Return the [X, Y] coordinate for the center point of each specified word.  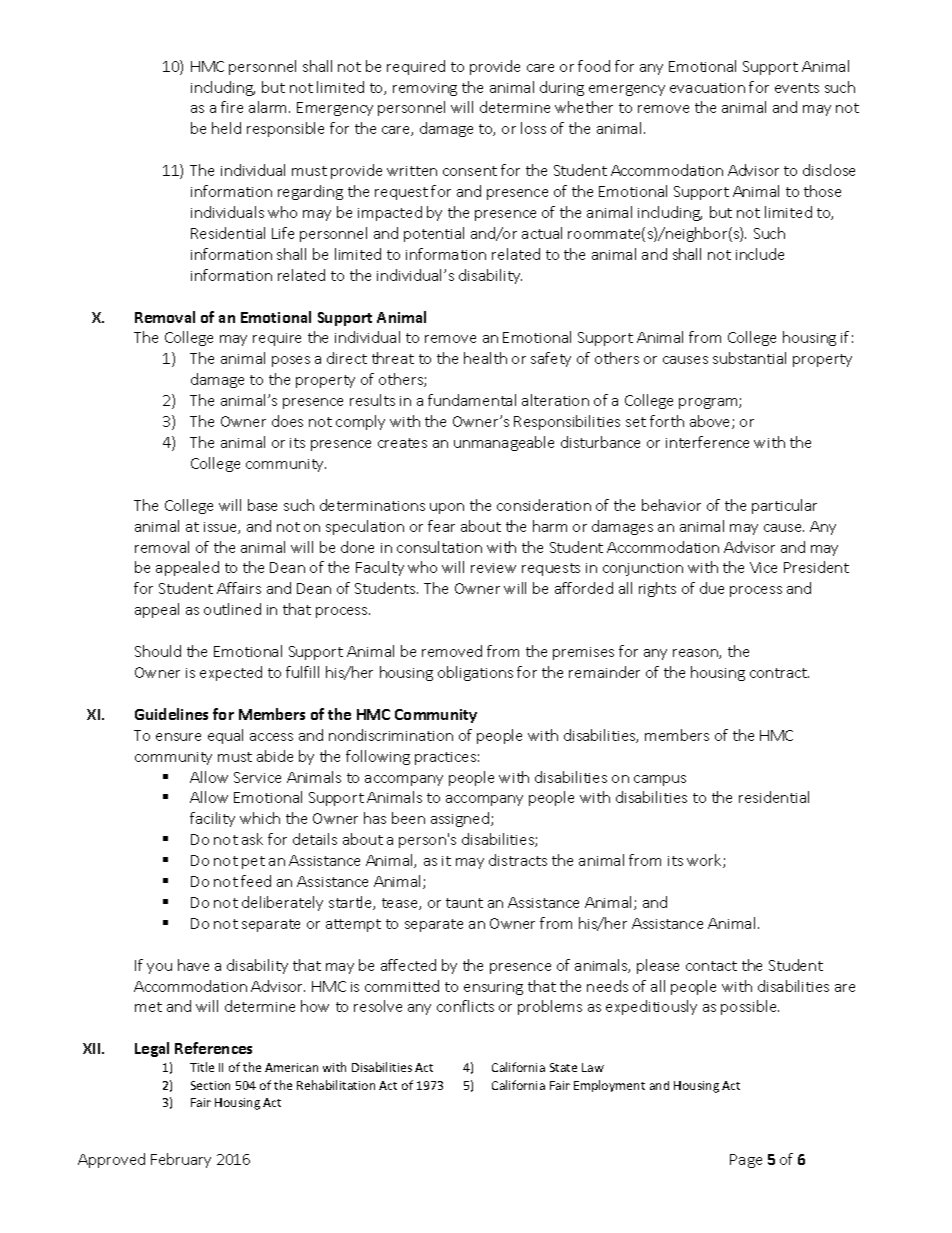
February [181, 1160]
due [712, 588]
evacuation [707, 88]
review [493, 568]
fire [232, 107]
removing [425, 89]
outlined [232, 609]
